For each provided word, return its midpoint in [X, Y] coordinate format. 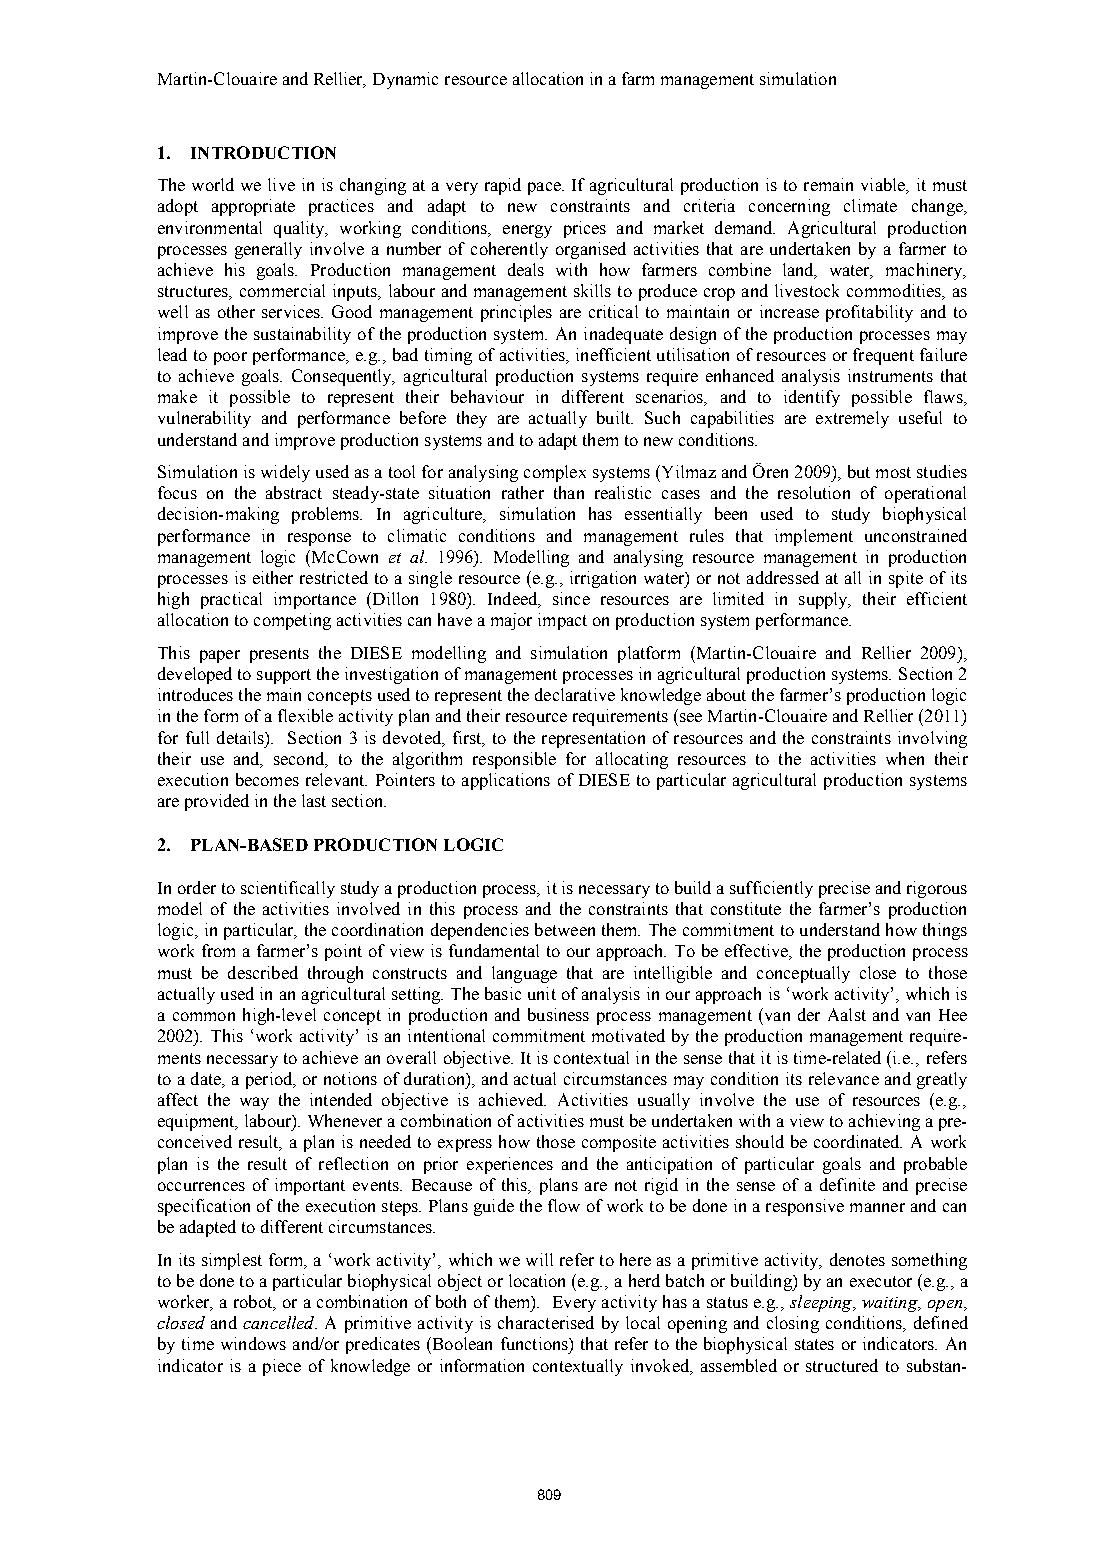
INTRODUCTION [263, 152]
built [615, 417]
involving [932, 739]
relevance [844, 1078]
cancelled [280, 1322]
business [558, 1014]
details [241, 737]
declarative [575, 694]
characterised [546, 1322]
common [204, 1016]
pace [545, 188]
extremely [852, 419]
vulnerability [204, 419]
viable [884, 186]
